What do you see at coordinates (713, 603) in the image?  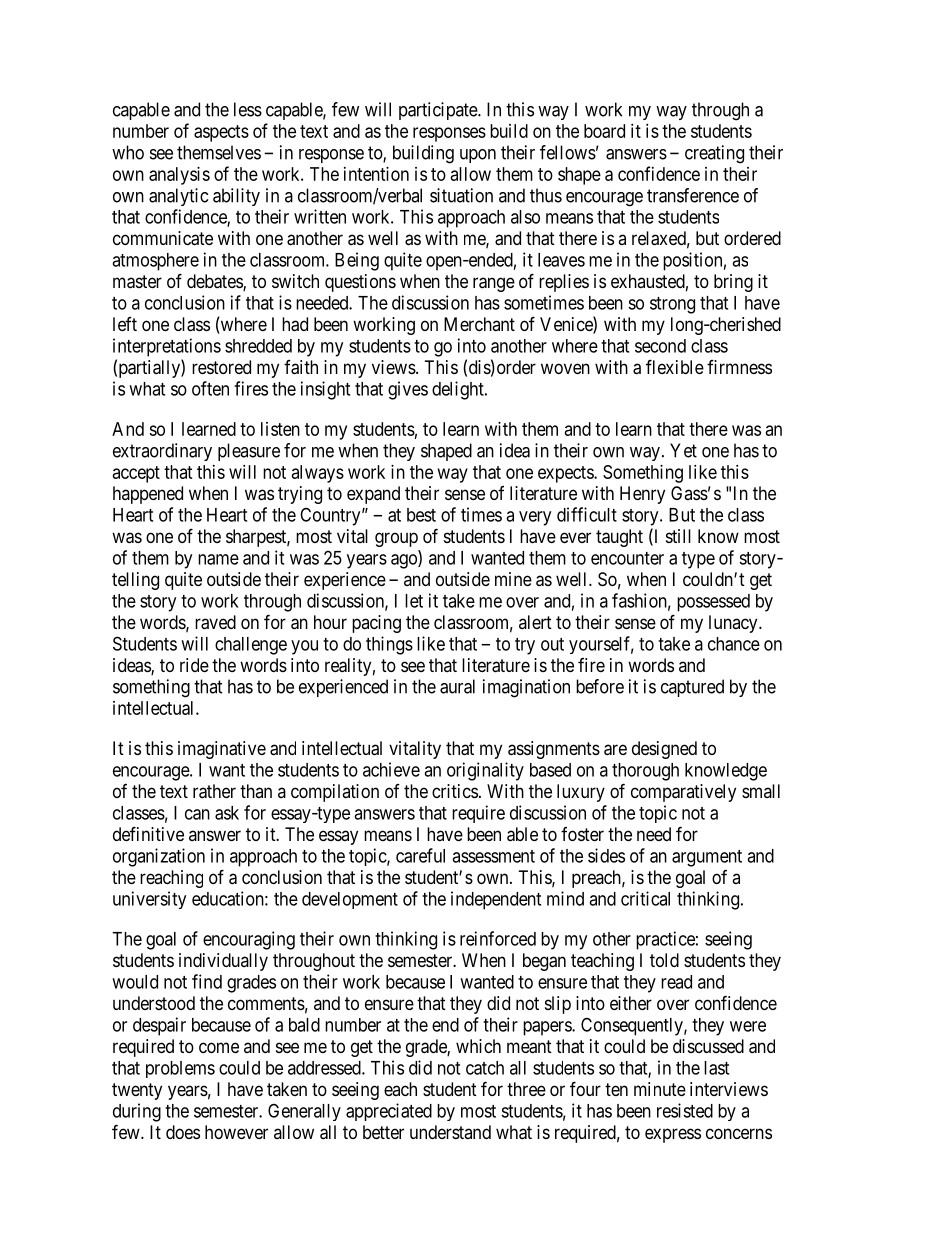 I see `possessed` at bounding box center [713, 603].
